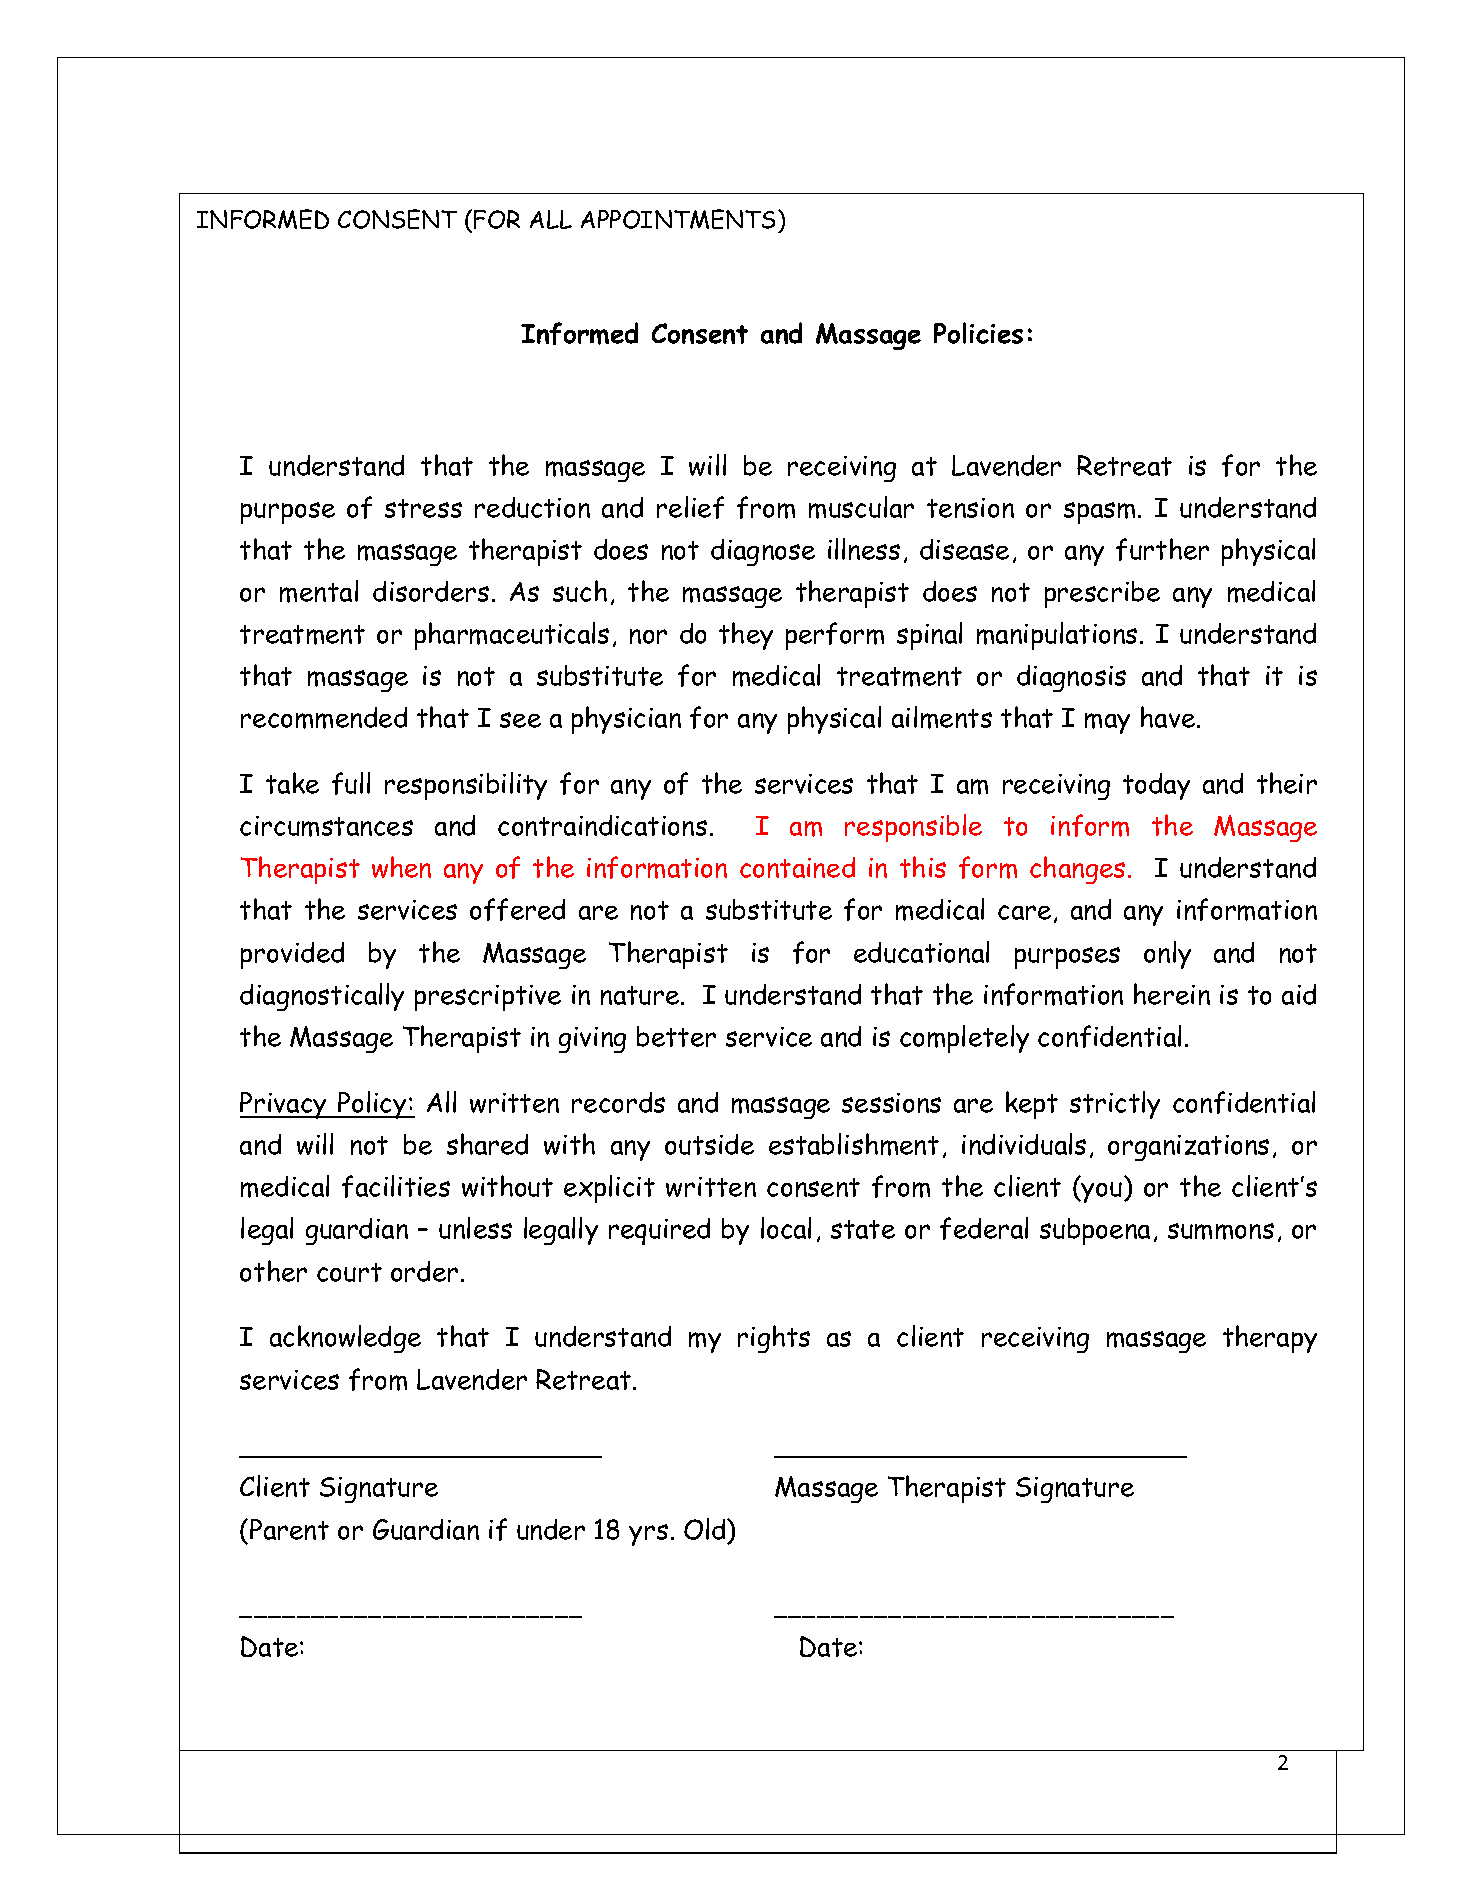 This screenshot has height=1892, width=1462. I want to click on Parent, so click(289, 1529).
